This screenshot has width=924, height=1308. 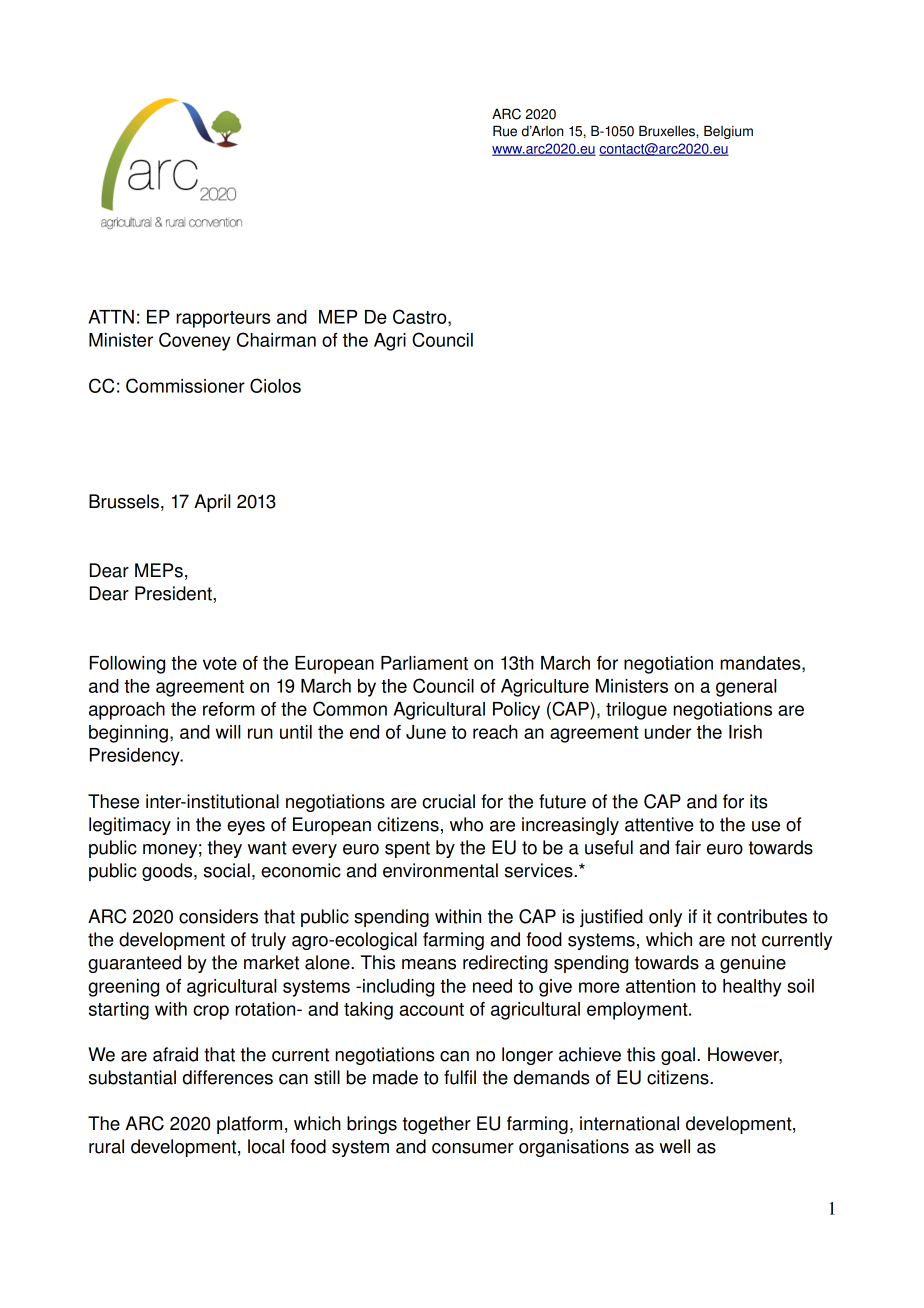 What do you see at coordinates (728, 132) in the screenshot?
I see `Belgium` at bounding box center [728, 132].
